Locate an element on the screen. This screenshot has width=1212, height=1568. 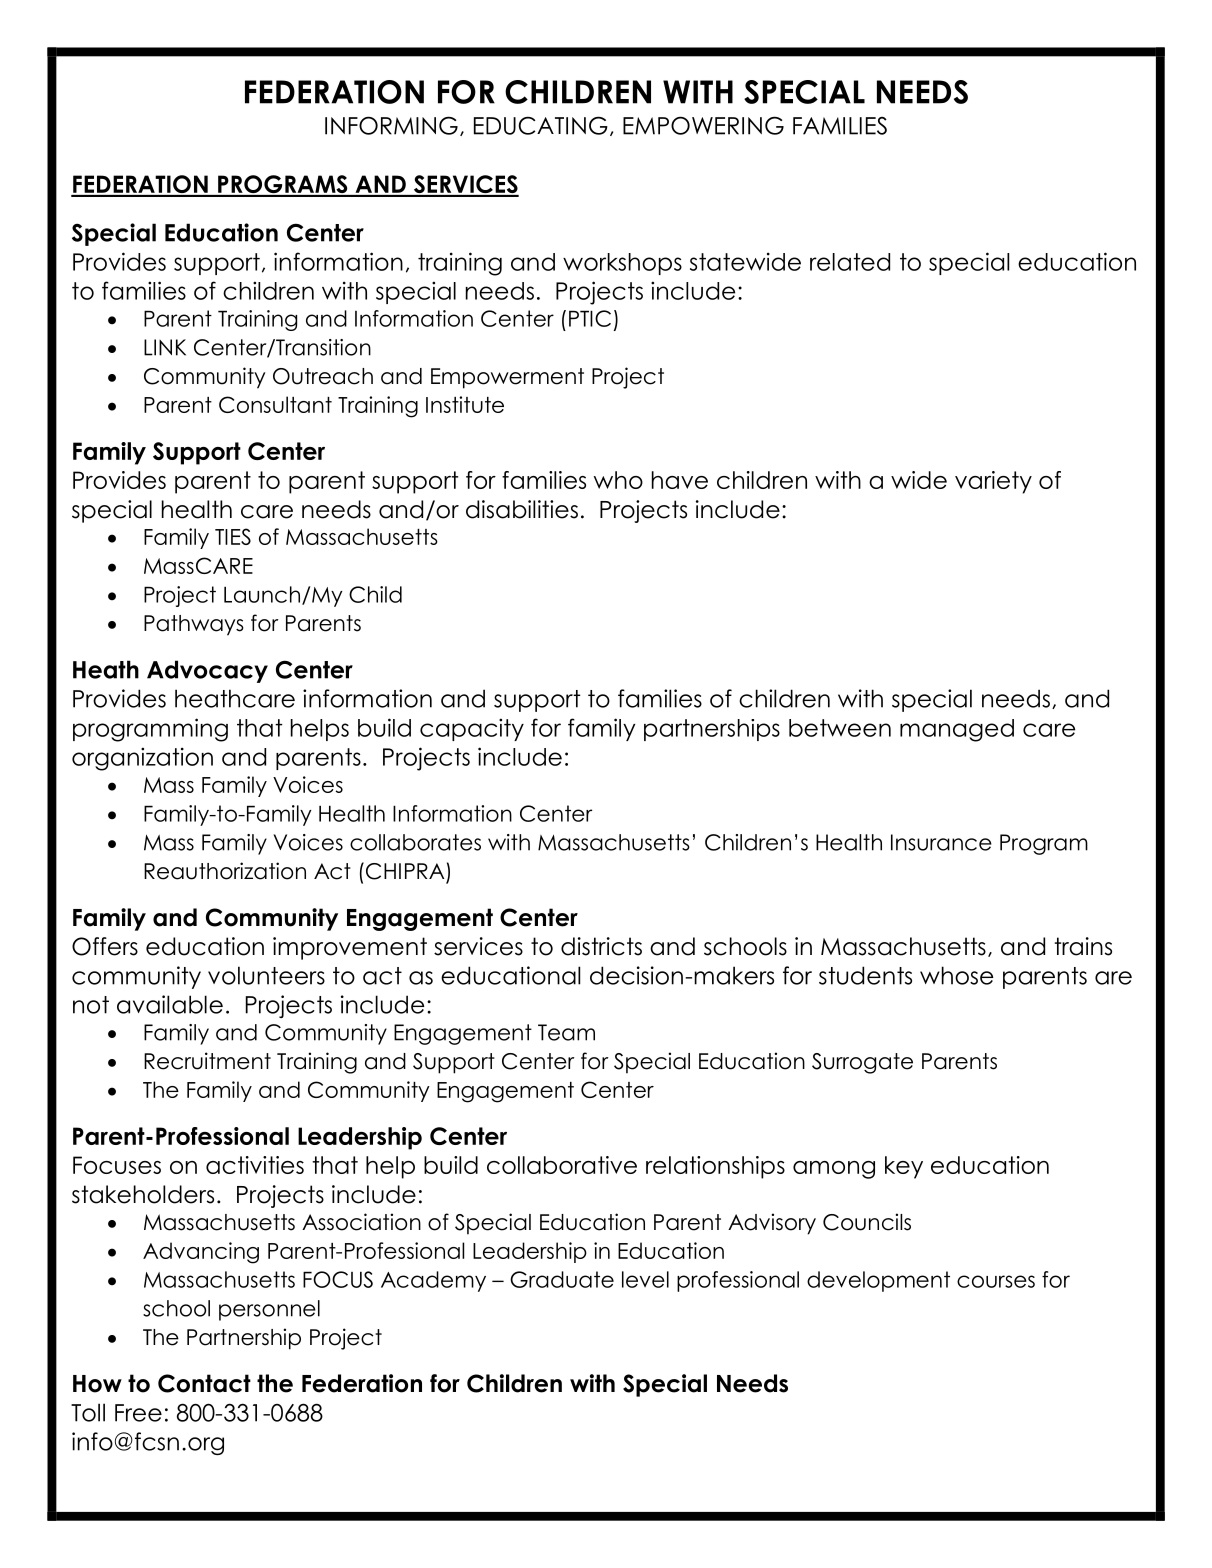
Recruitment is located at coordinates (207, 1061).
